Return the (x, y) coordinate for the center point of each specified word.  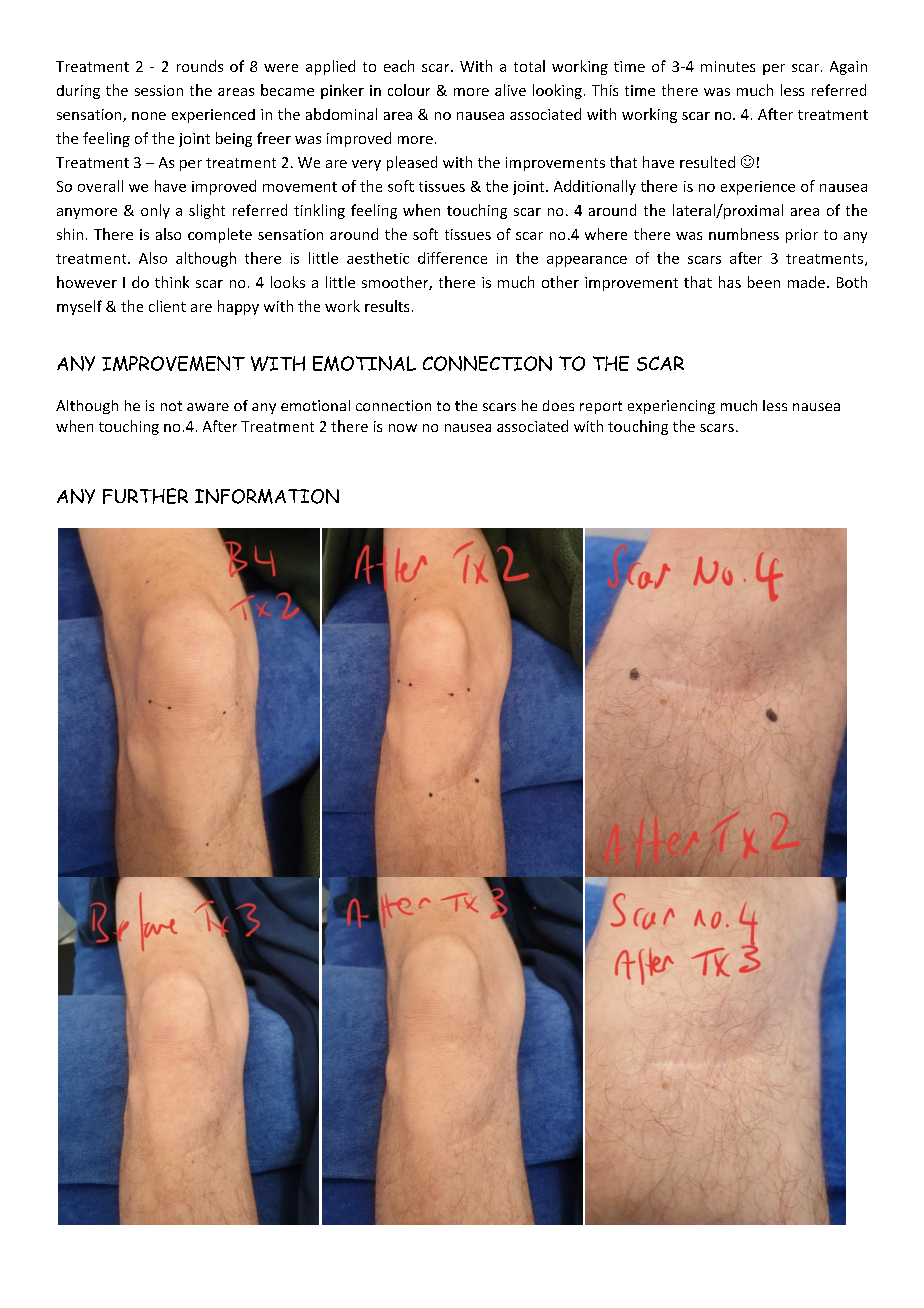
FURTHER (145, 496)
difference (452, 258)
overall (100, 186)
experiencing (671, 407)
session (159, 90)
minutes (728, 66)
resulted (707, 162)
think (172, 282)
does (558, 405)
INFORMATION (267, 496)
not (171, 406)
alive (510, 90)
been (764, 282)
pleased (412, 163)
